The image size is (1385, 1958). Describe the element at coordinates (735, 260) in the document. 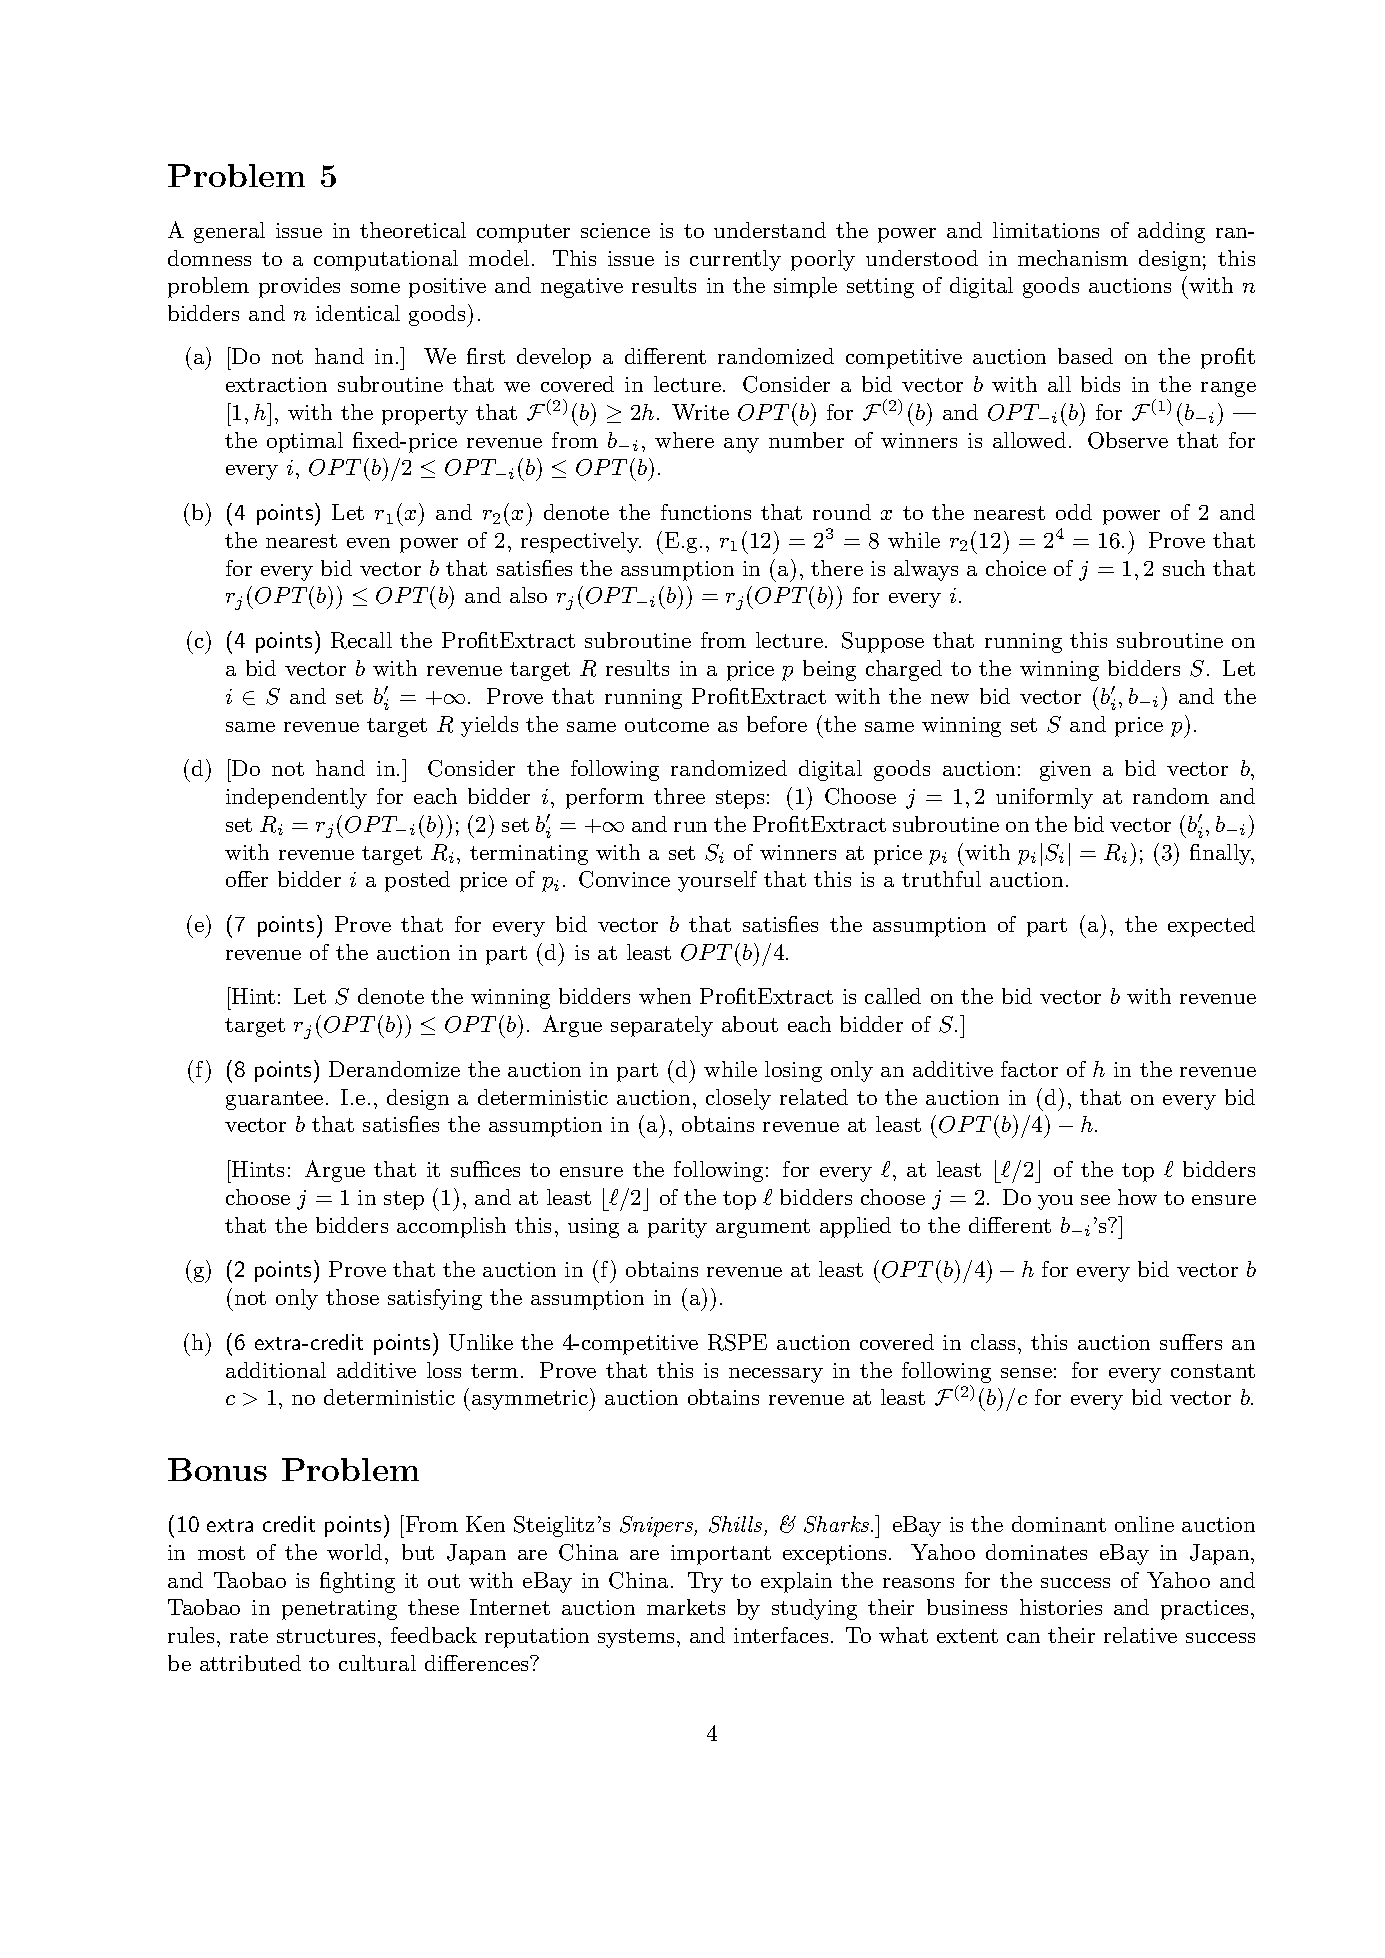

I see `currently` at that location.
